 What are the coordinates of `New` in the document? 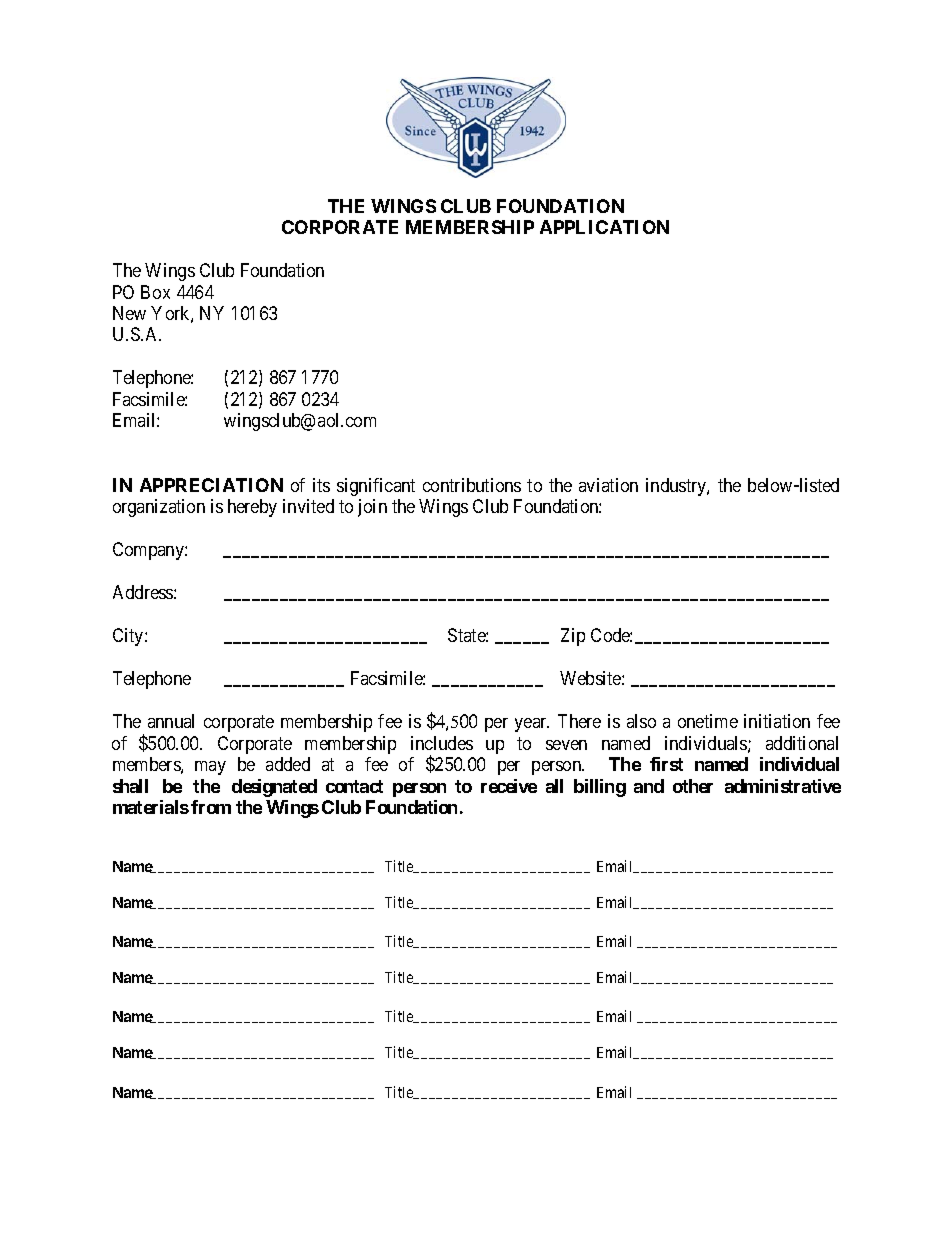 It's located at (129, 313).
